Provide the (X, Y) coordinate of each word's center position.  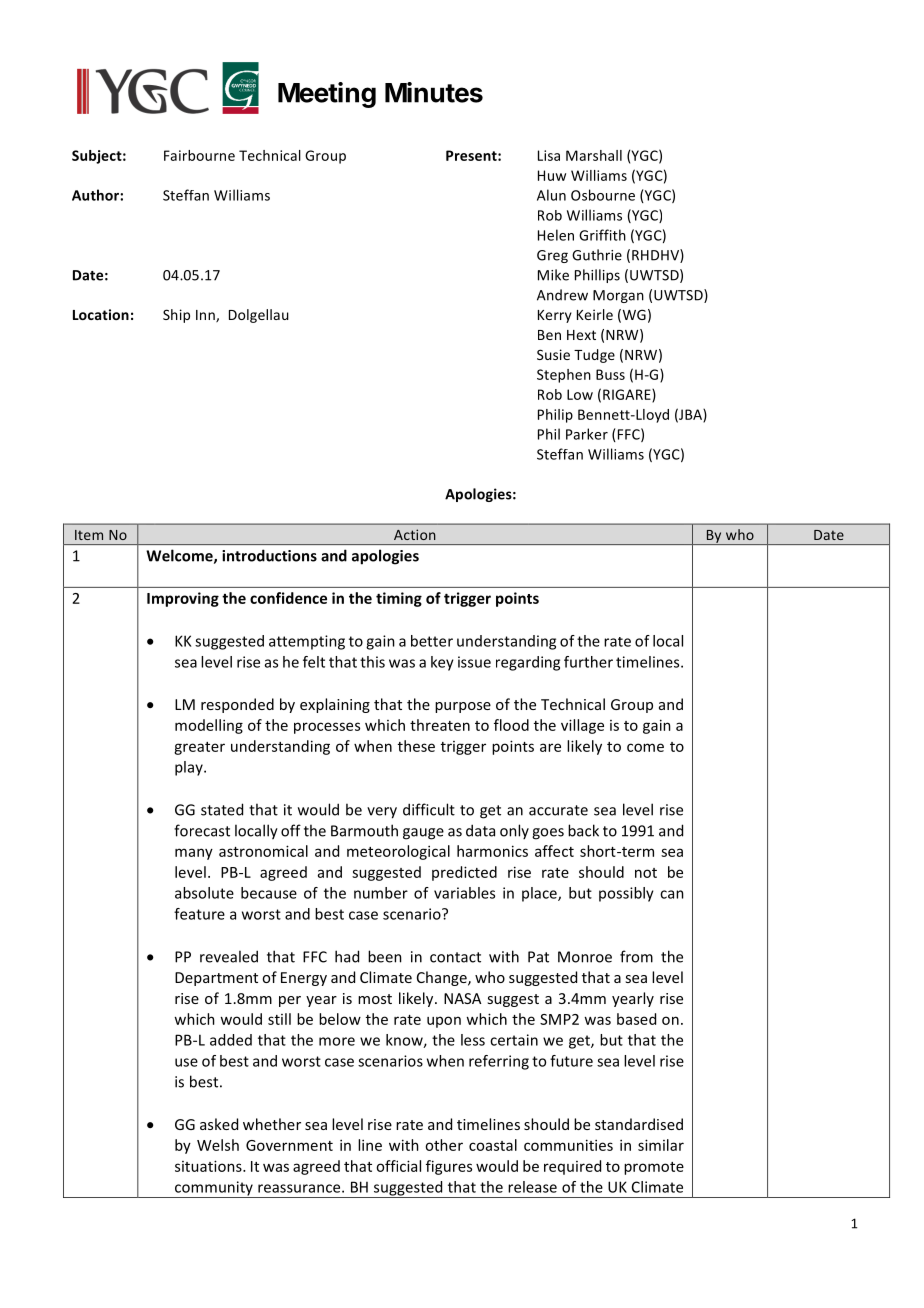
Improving (183, 599)
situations (209, 1166)
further (588, 662)
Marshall (594, 155)
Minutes (434, 92)
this (372, 662)
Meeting (327, 95)
